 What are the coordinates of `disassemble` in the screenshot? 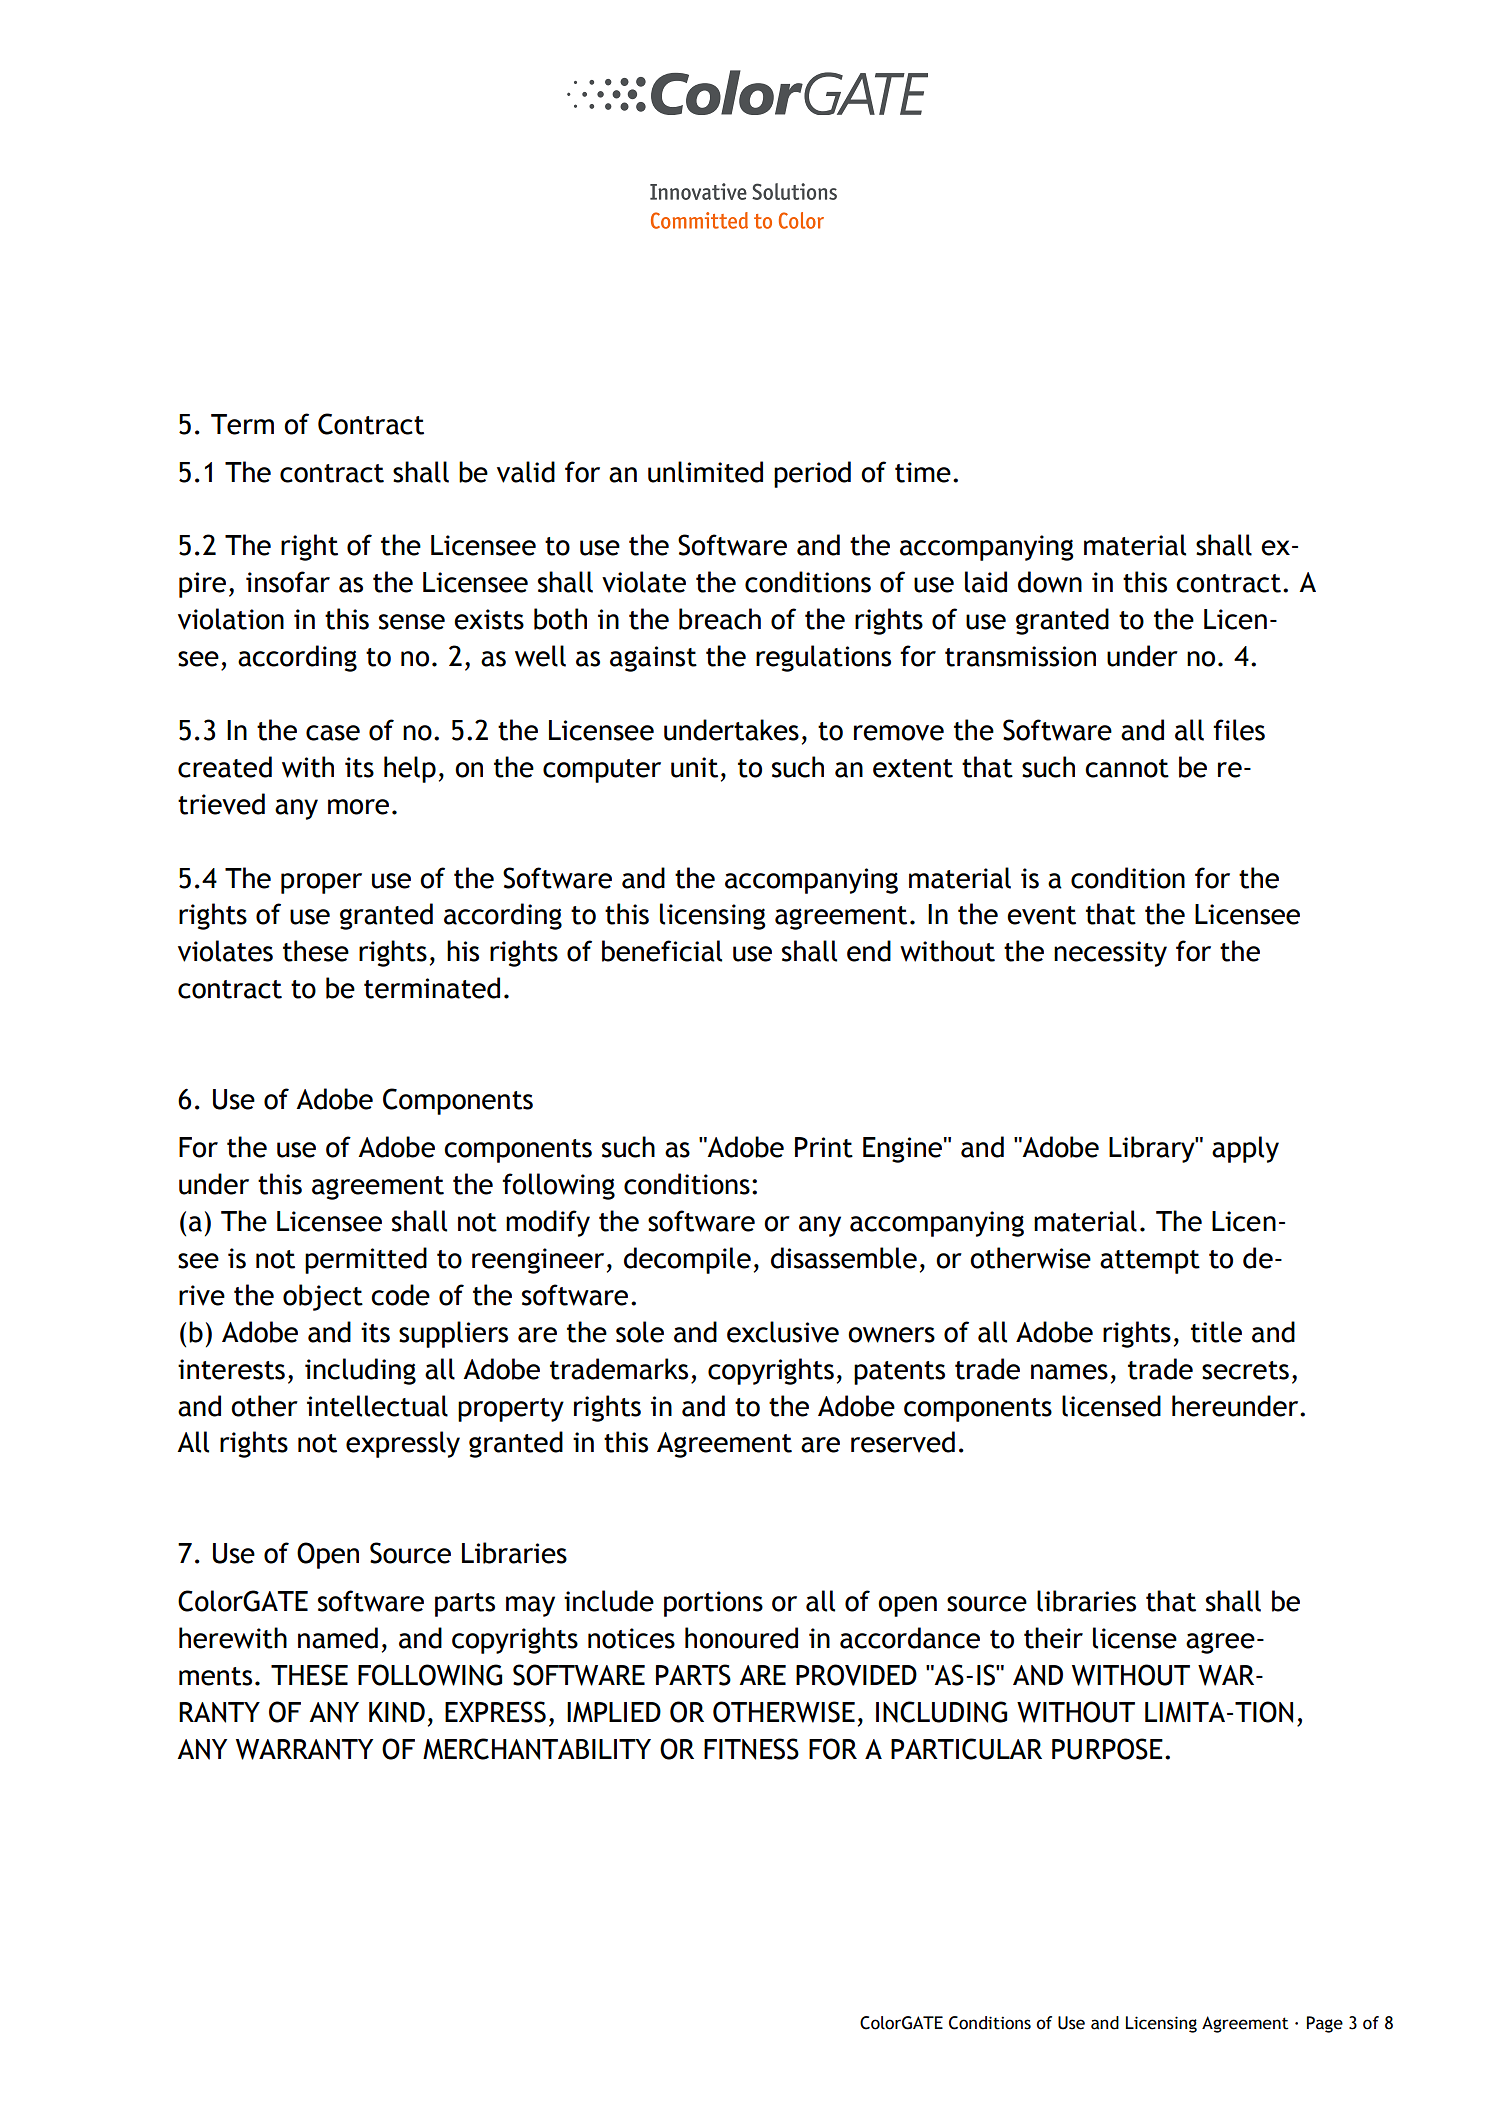 It's located at (844, 1258).
